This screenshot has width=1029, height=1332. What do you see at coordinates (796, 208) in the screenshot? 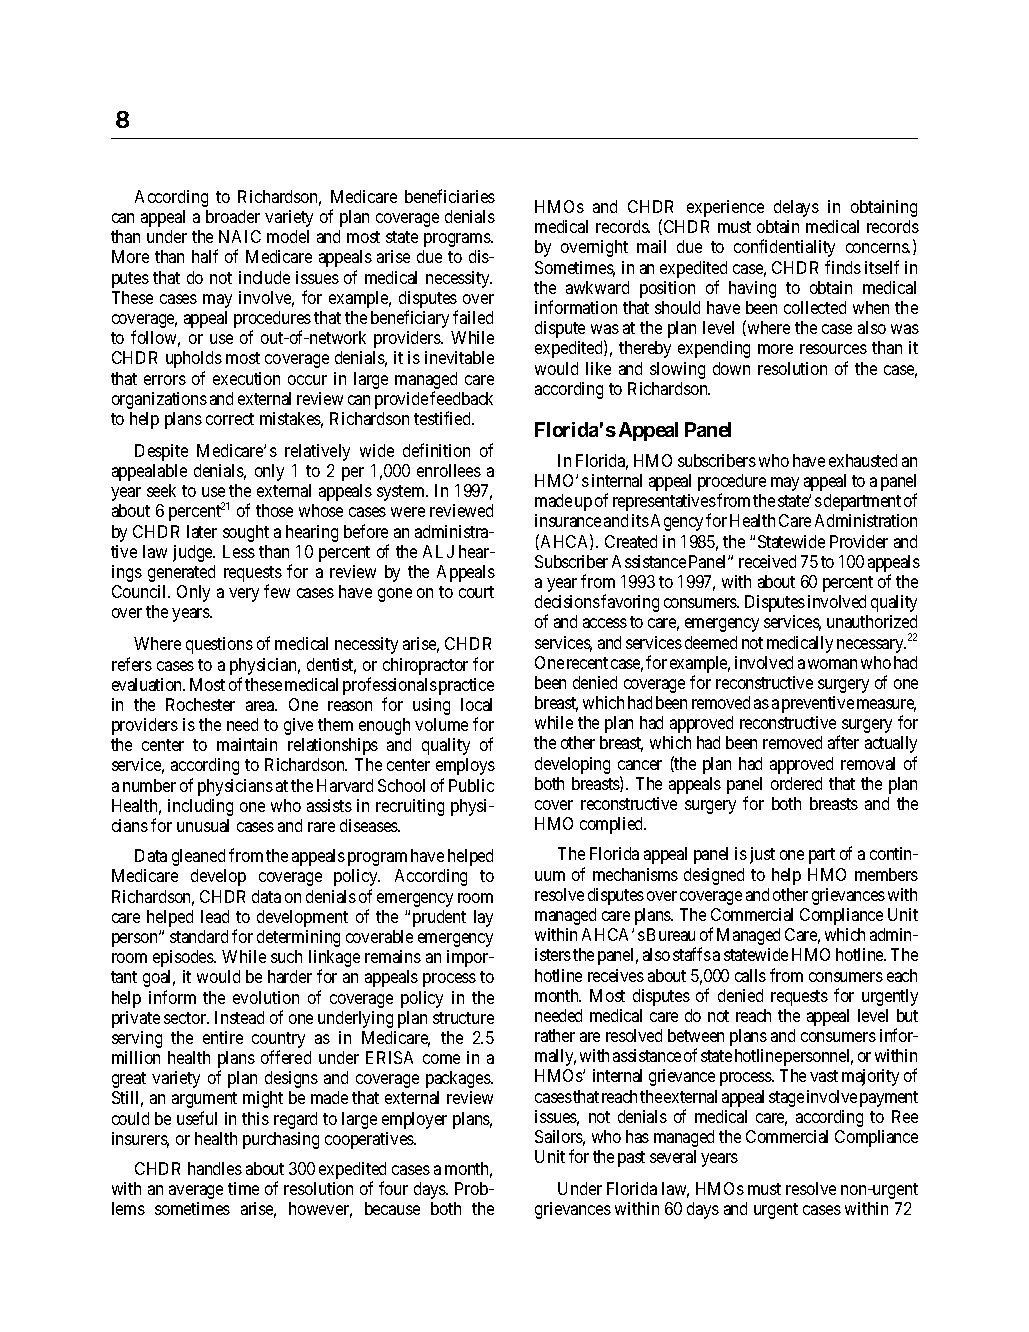
I see `delays` at bounding box center [796, 208].
